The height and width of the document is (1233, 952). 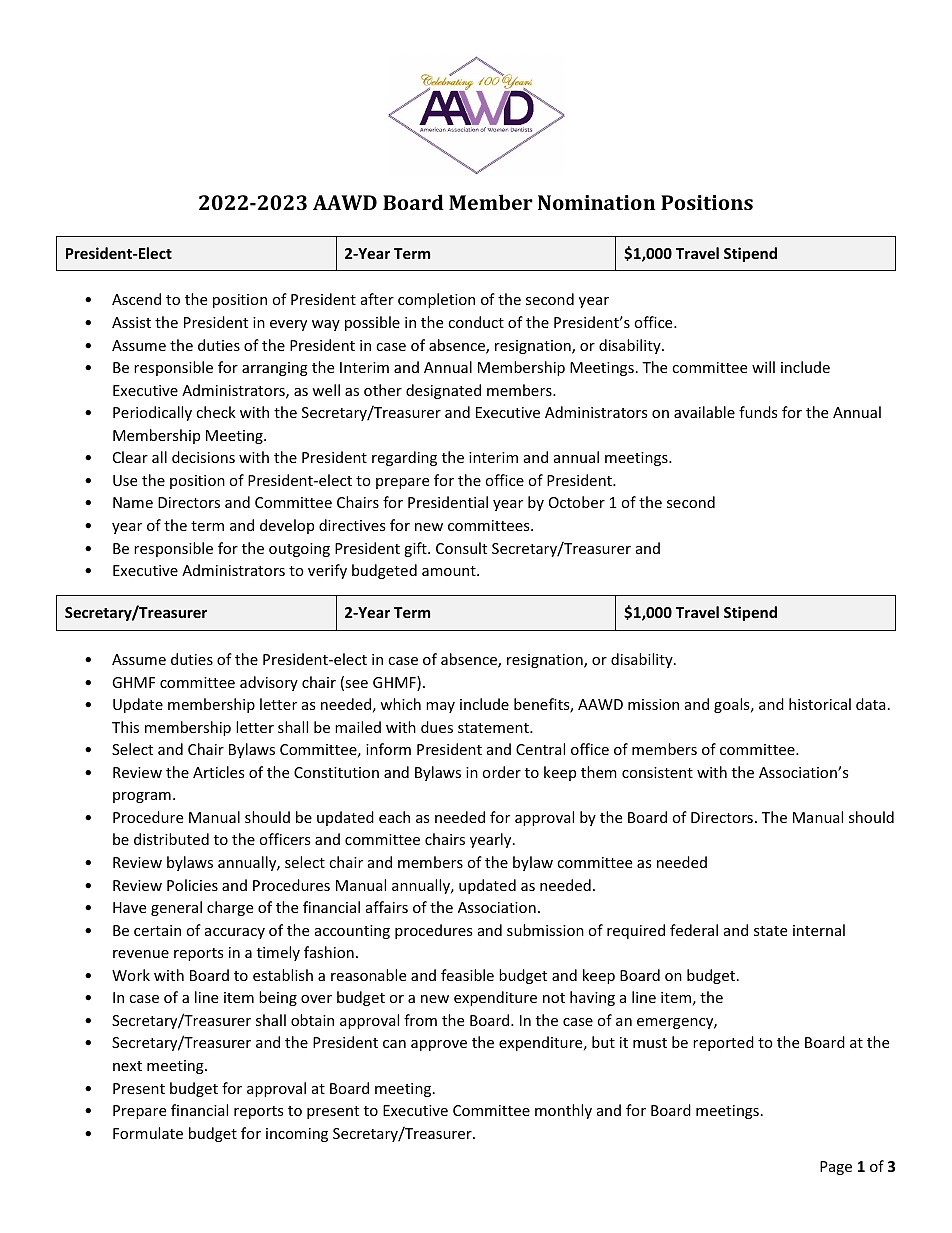 I want to click on monthly, so click(x=563, y=1111).
